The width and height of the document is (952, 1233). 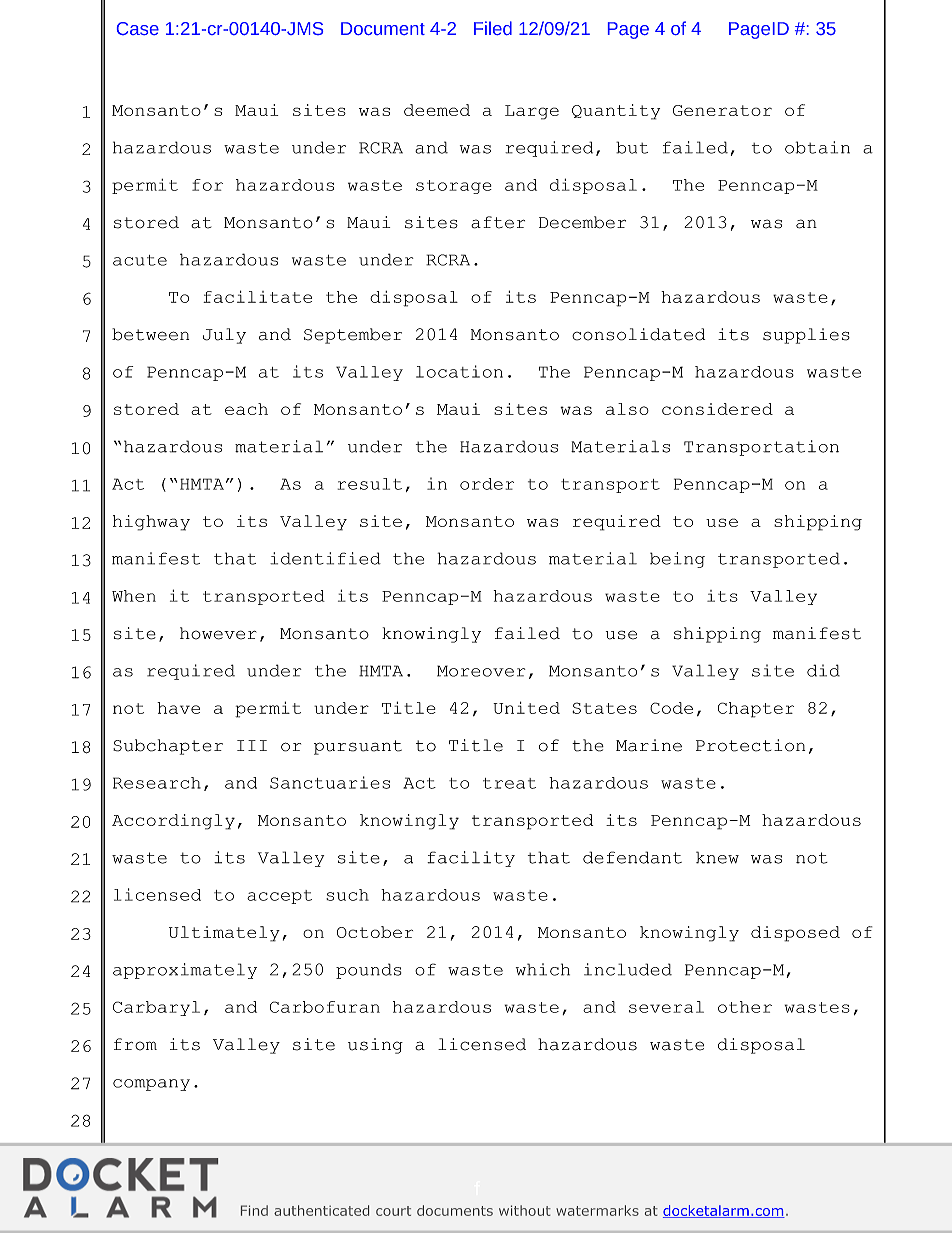 I want to click on Moreover, so click(x=481, y=671).
